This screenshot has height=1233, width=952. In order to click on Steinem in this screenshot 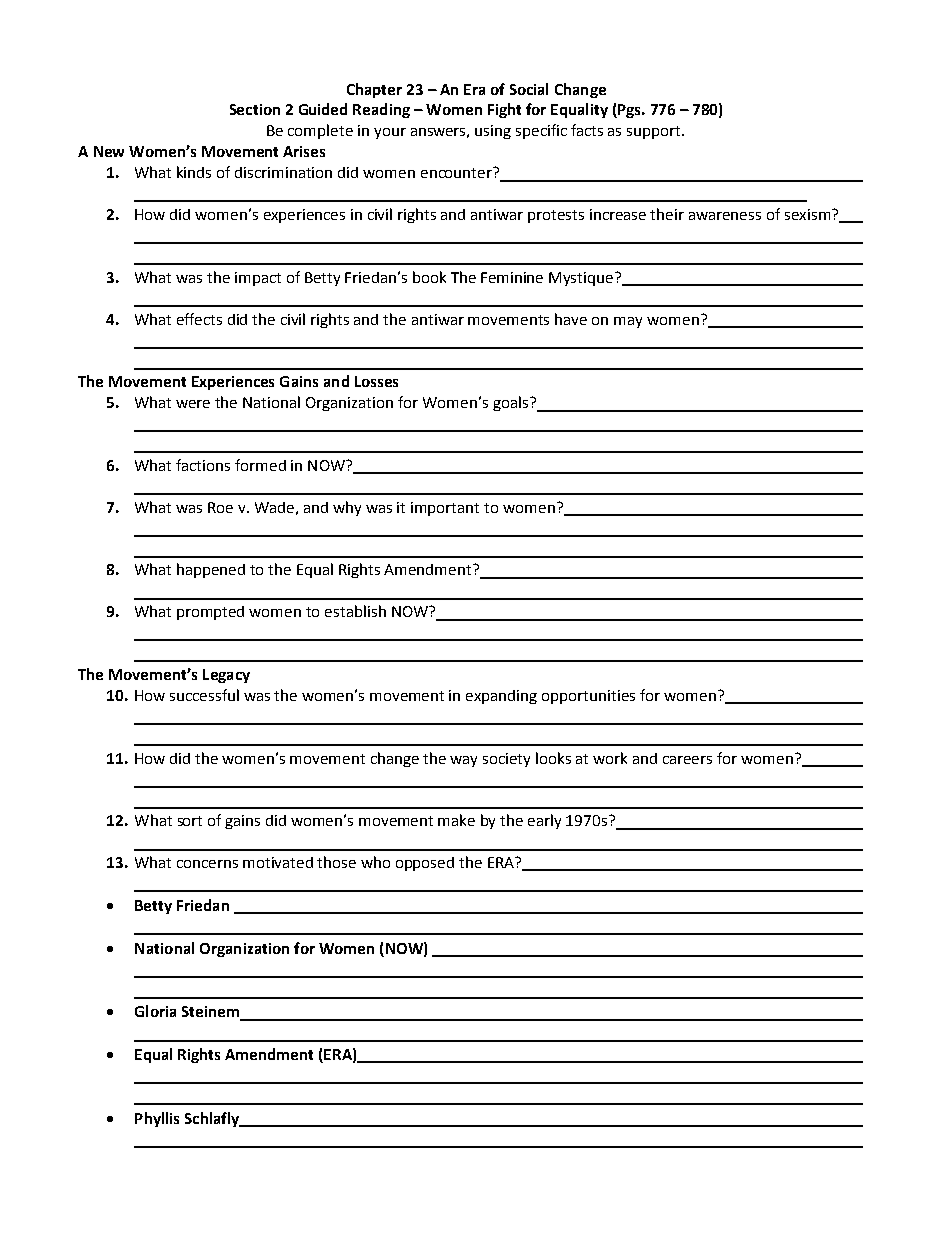, I will do `click(211, 1013)`.
